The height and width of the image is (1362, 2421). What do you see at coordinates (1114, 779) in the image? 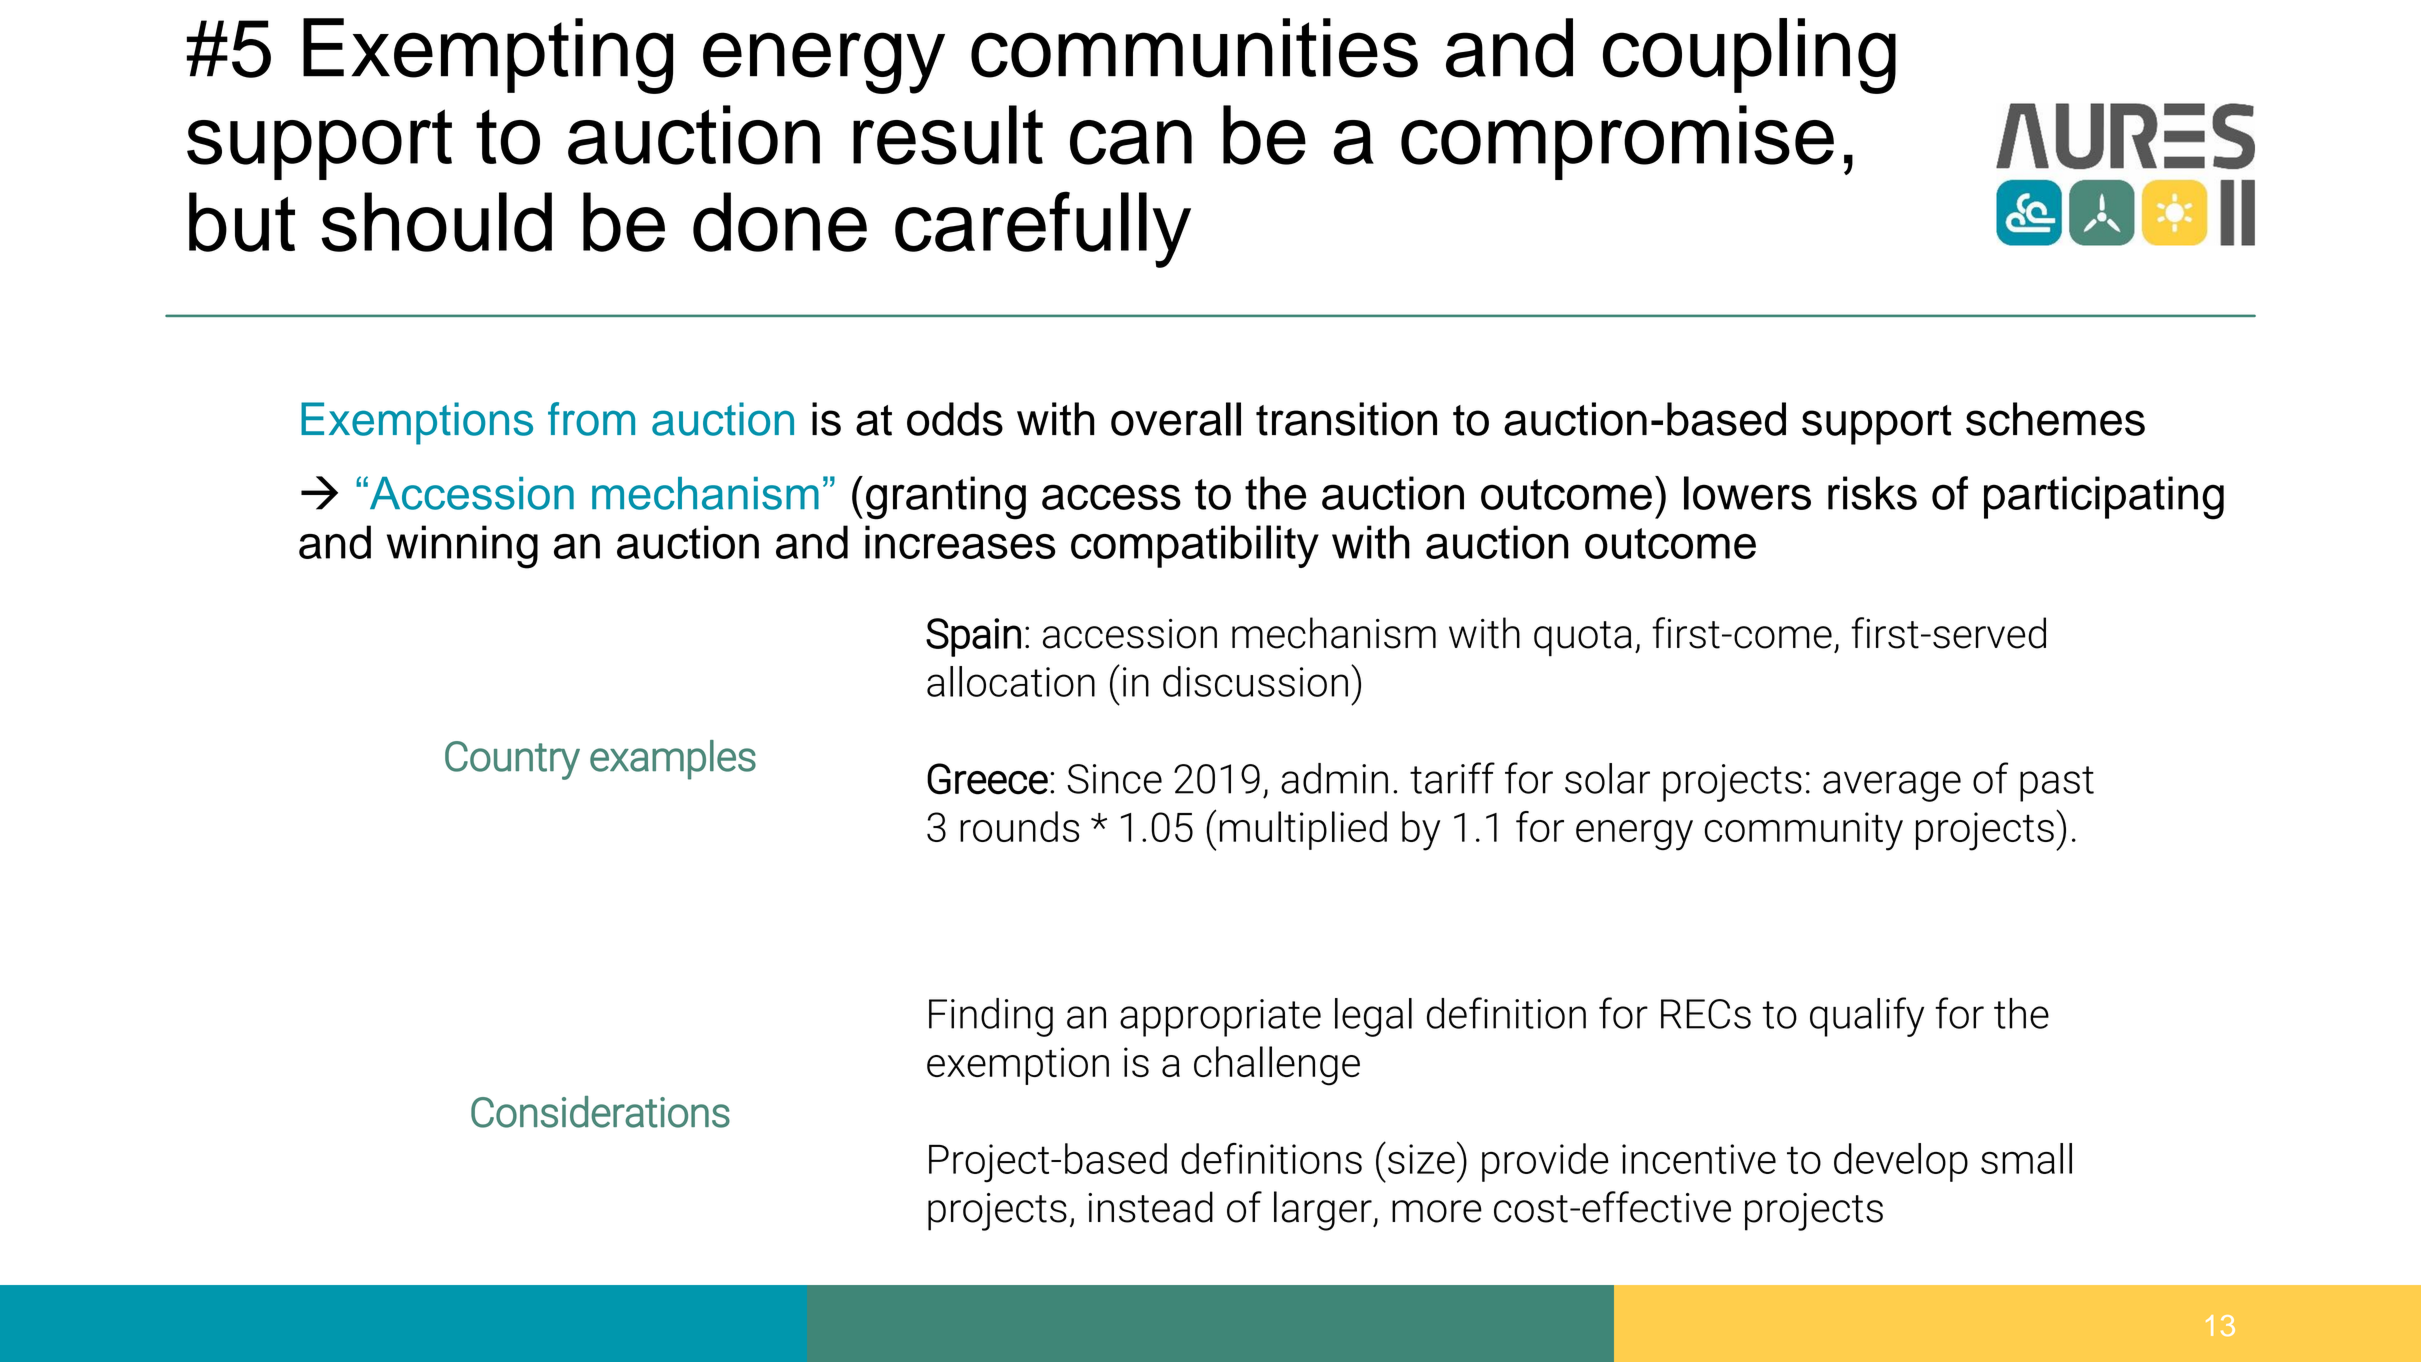
I see `Since` at bounding box center [1114, 779].
